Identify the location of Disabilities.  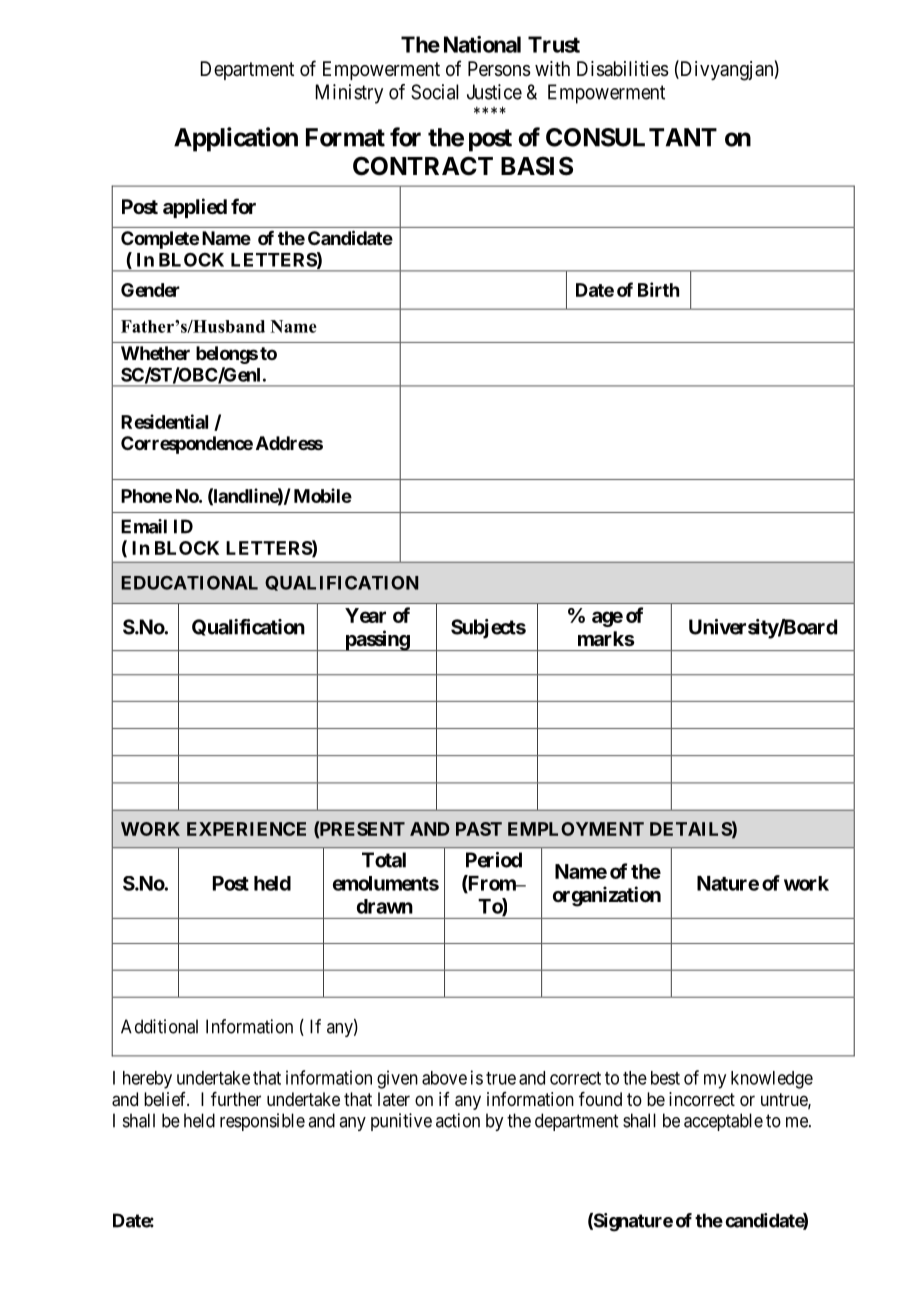
(623, 69).
